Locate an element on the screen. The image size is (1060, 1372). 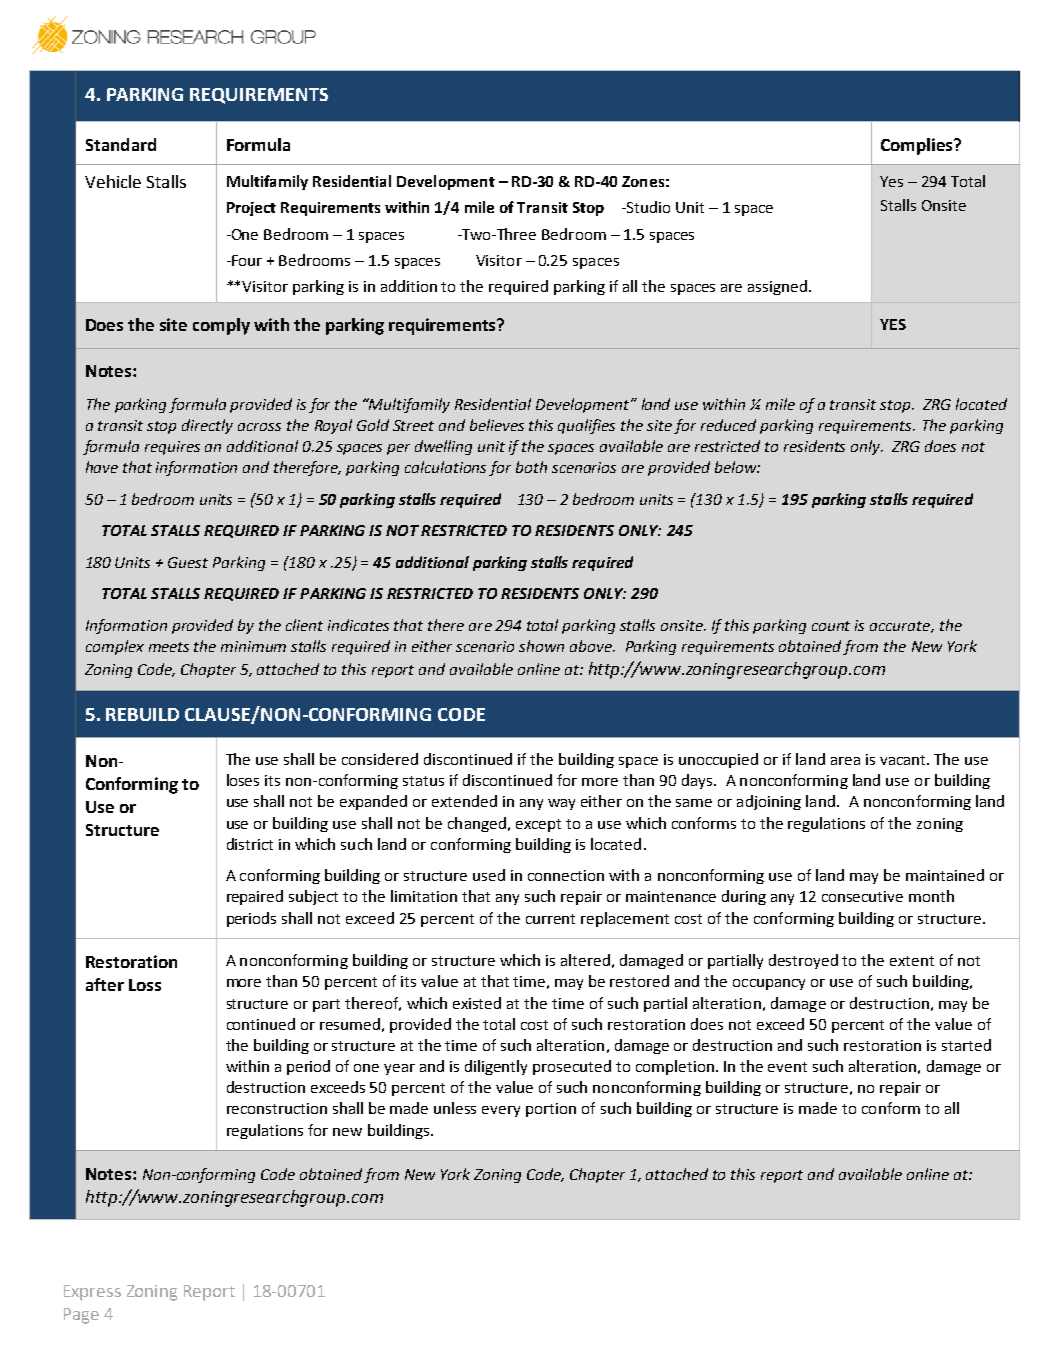
Complies is located at coordinates (918, 146).
